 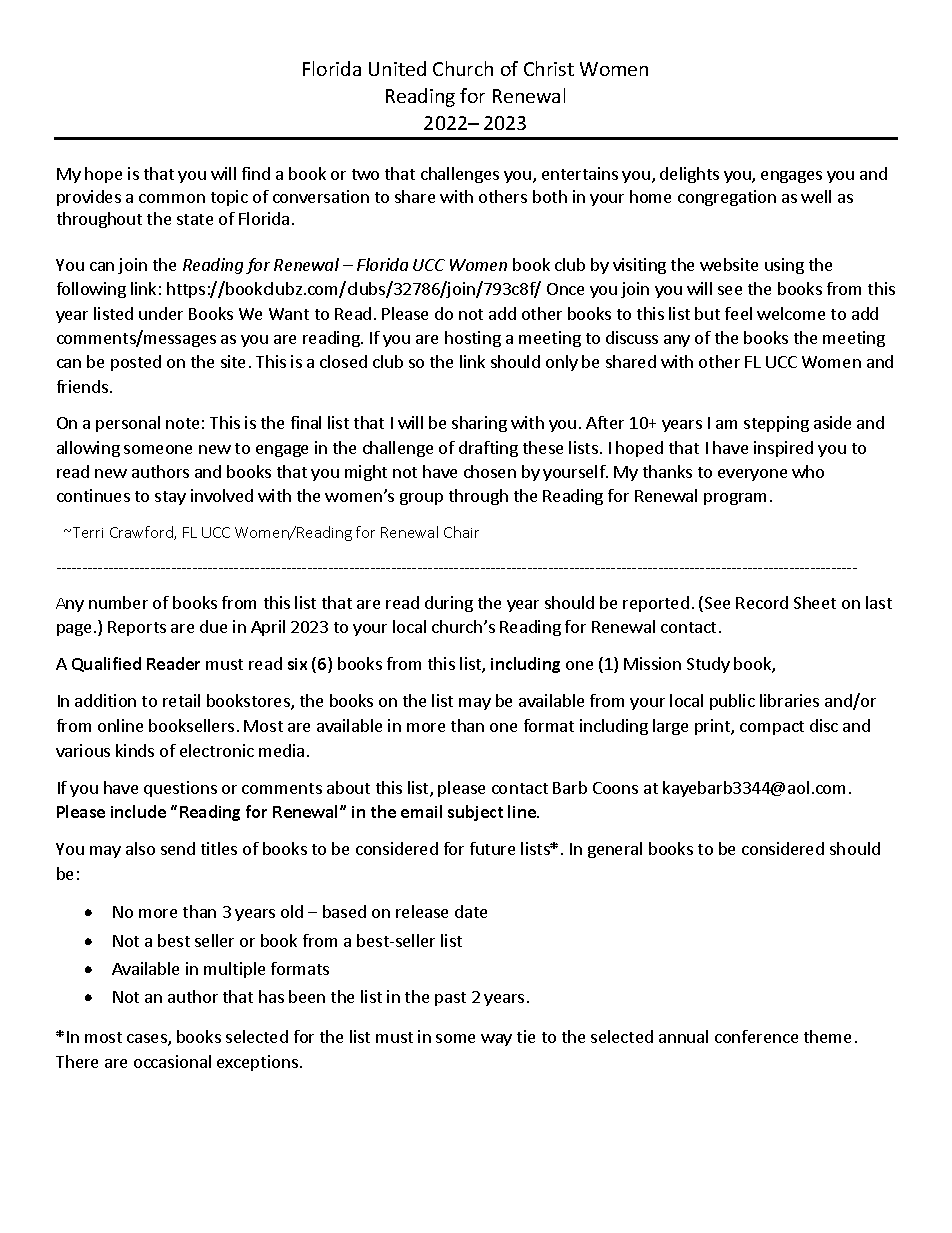 I want to click on way, so click(x=496, y=1040).
